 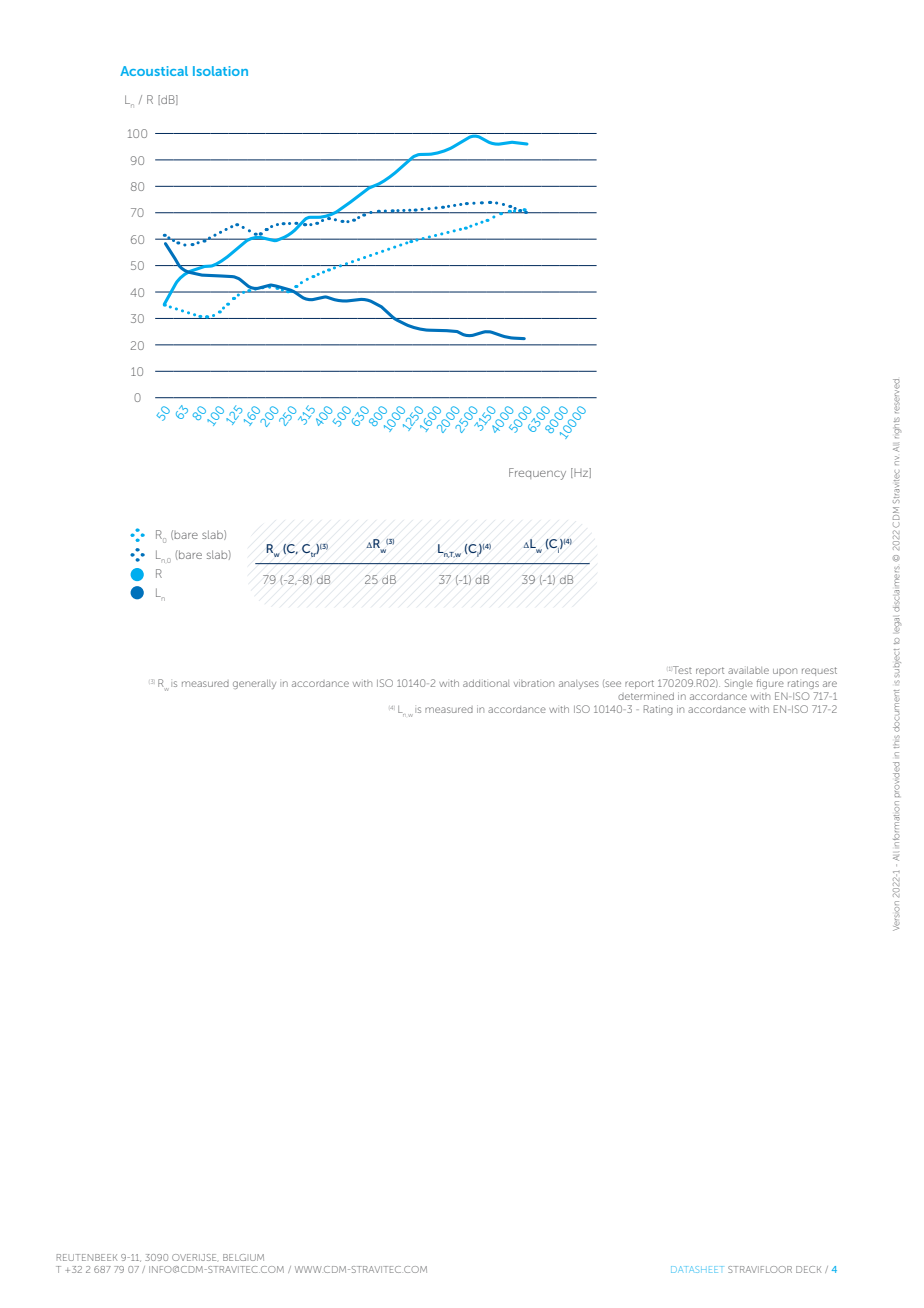 I want to click on Frequency, so click(x=537, y=474).
